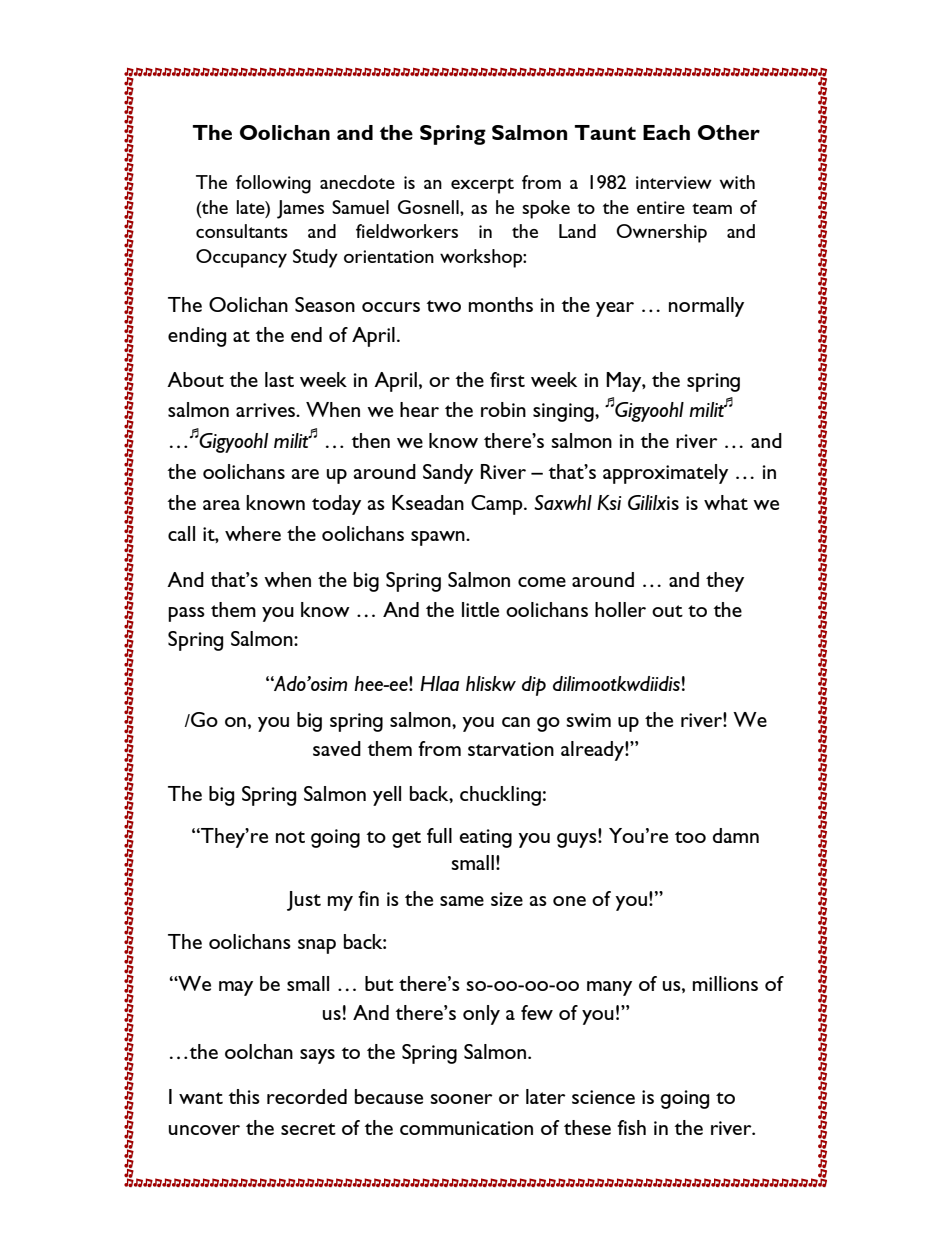  Describe the element at coordinates (186, 614) in the page. I see `pass` at that location.
